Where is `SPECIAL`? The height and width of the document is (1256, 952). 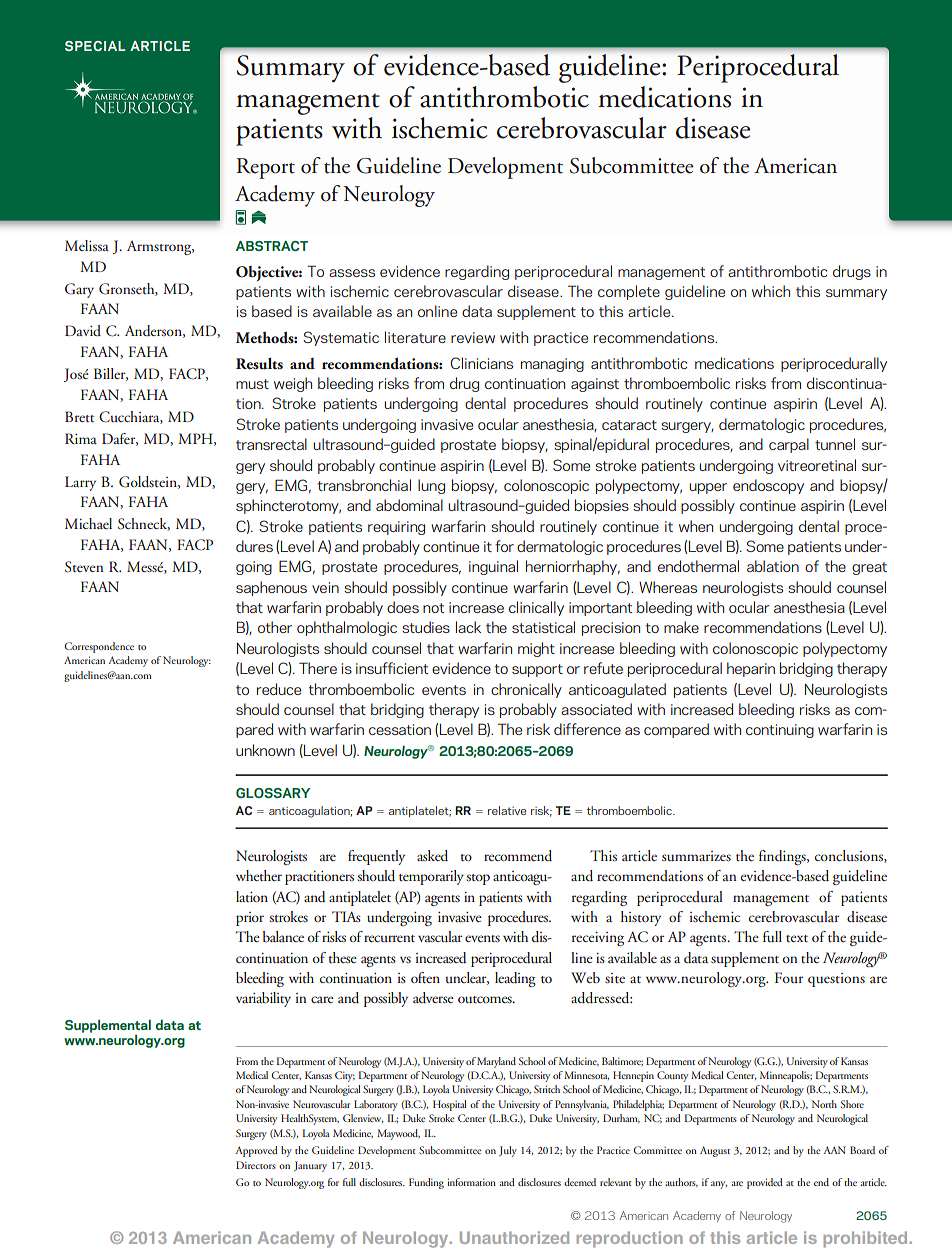 SPECIAL is located at coordinates (95, 46).
